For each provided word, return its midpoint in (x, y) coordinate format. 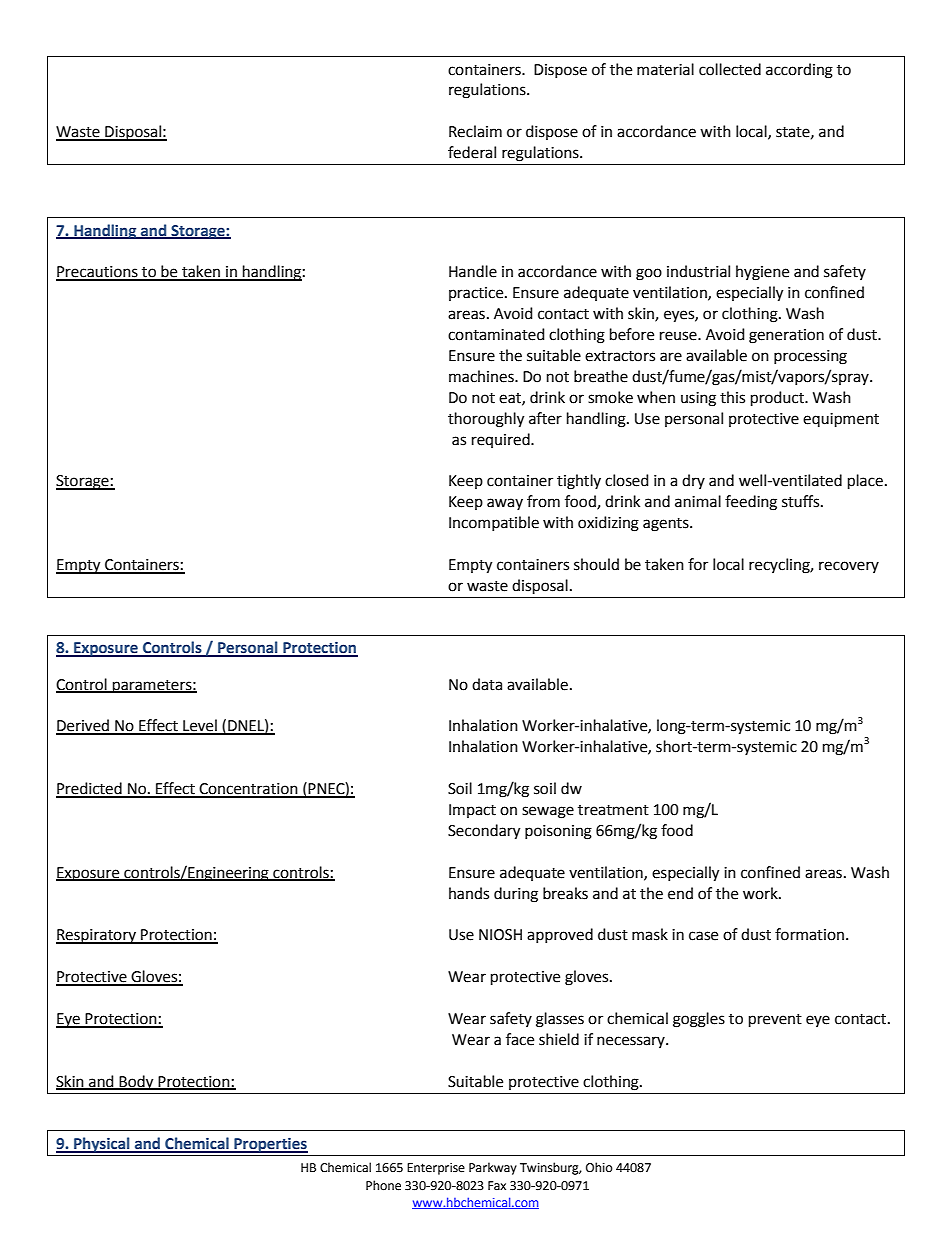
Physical (102, 1145)
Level (200, 726)
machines (482, 376)
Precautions (98, 273)
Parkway (493, 1168)
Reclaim (475, 131)
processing (810, 357)
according (799, 71)
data (487, 684)
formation (809, 934)
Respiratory (97, 936)
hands (469, 893)
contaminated (496, 334)
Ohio (599, 1167)
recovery (849, 567)
